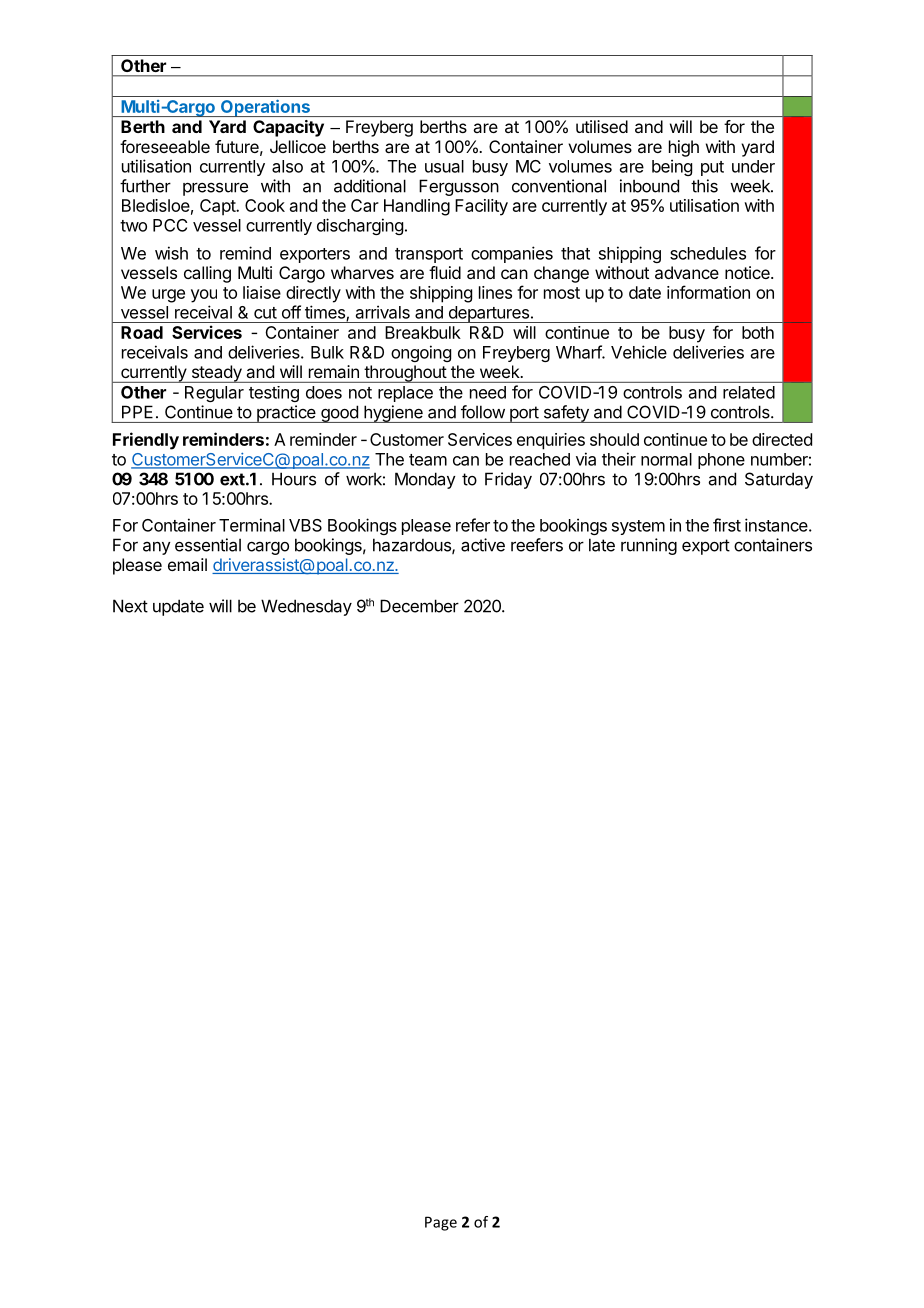 This page has width=924, height=1308. Describe the element at coordinates (306, 607) in the page. I see `Wednesday` at that location.
